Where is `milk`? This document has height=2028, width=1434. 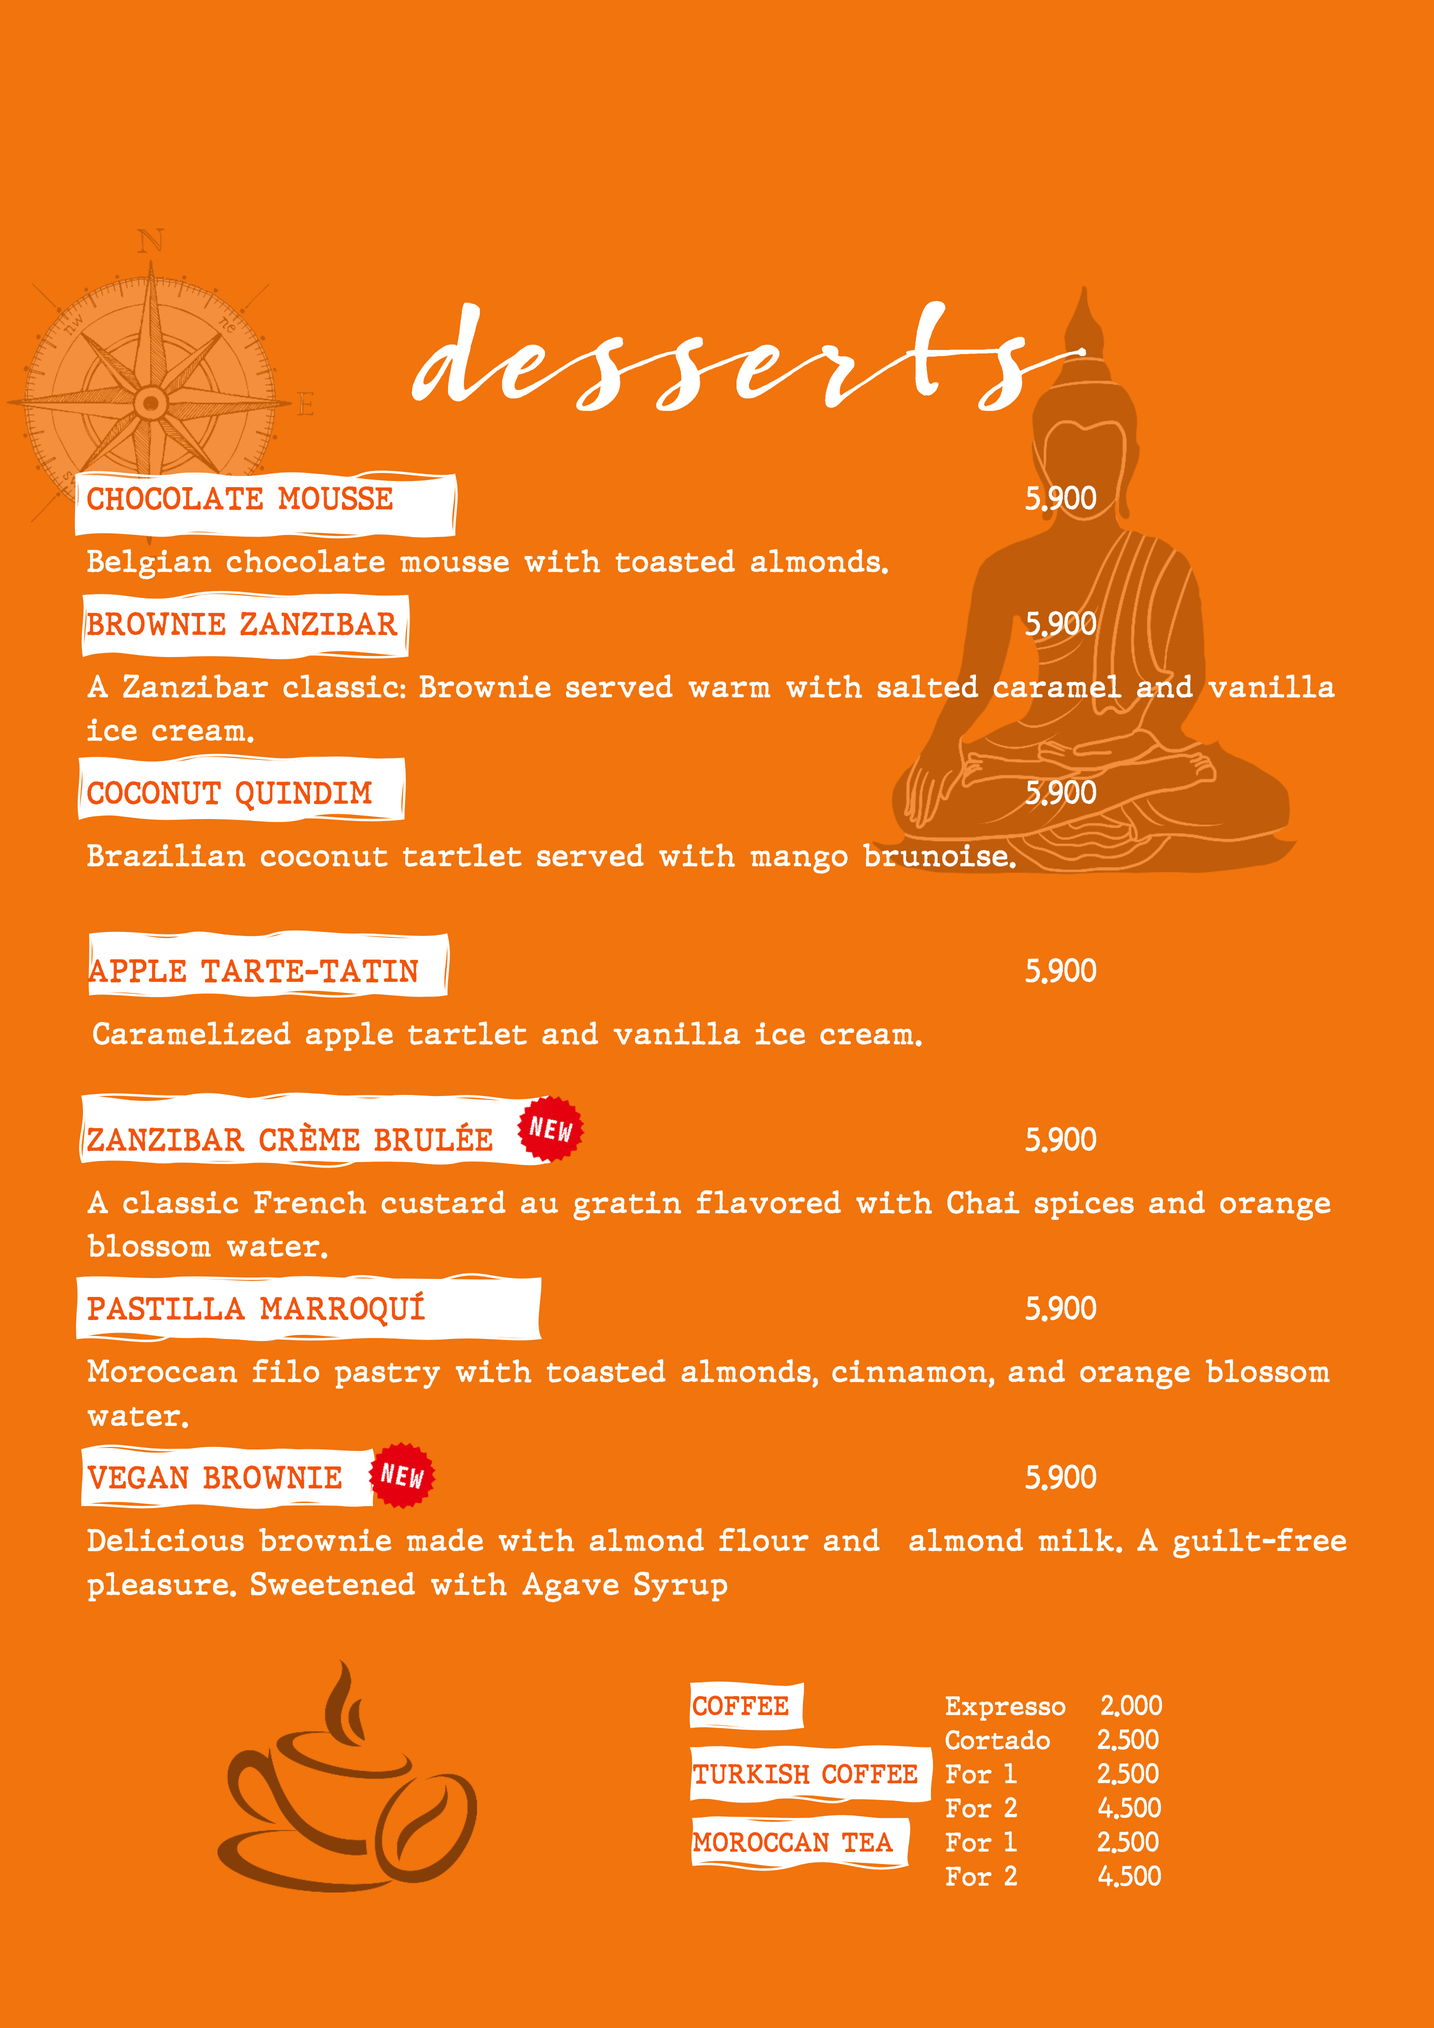
milk is located at coordinates (1076, 1539).
